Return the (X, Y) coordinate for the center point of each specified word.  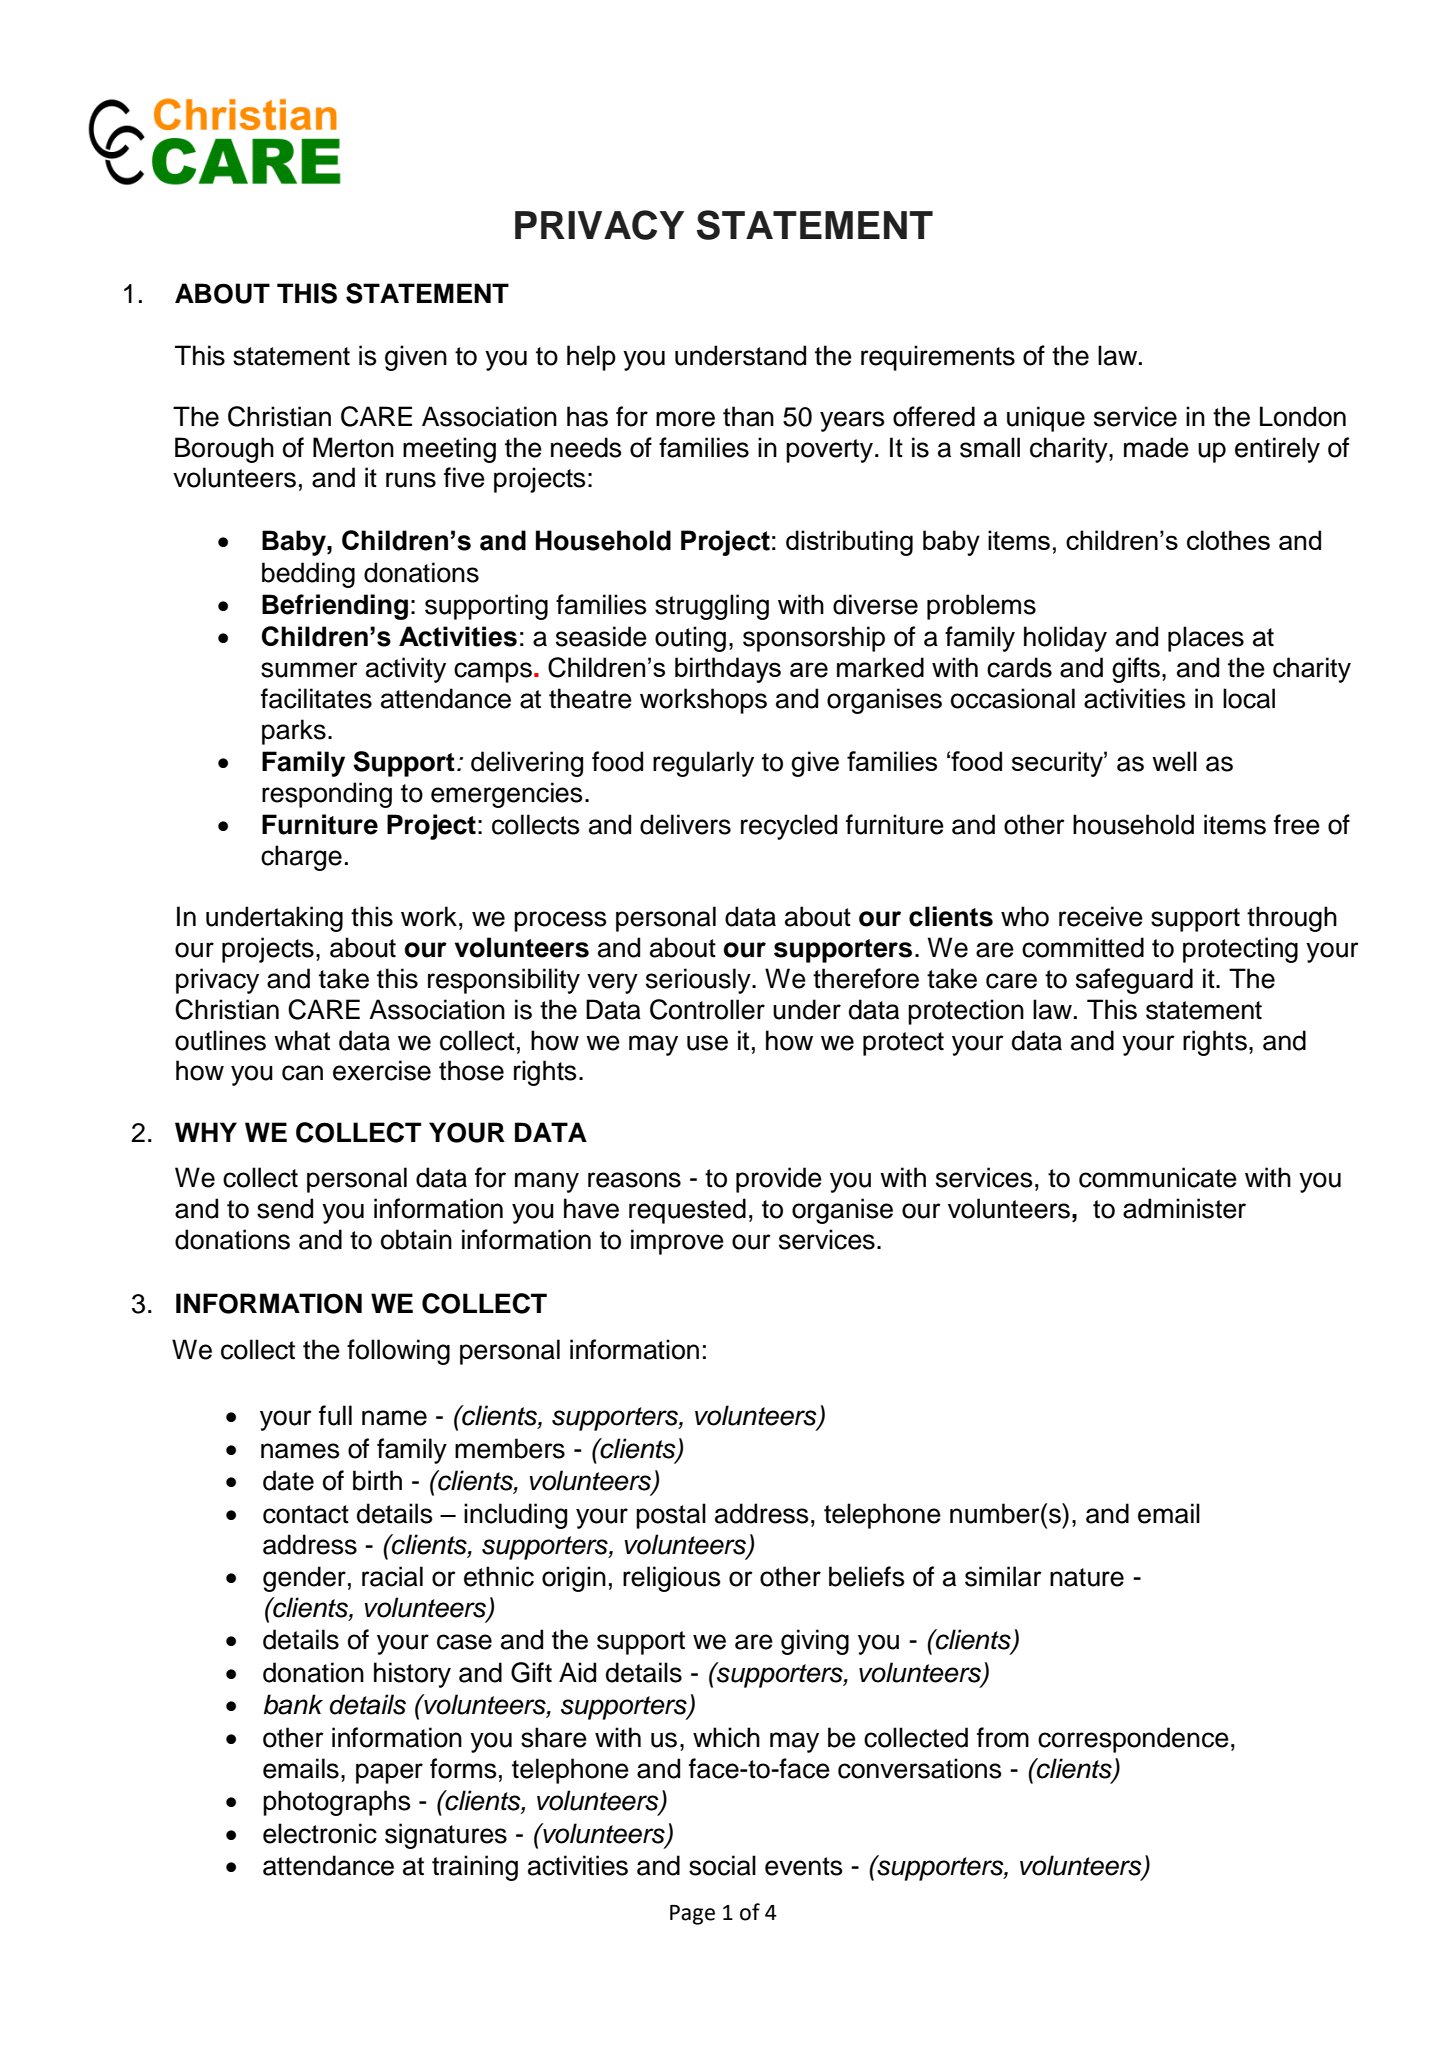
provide (779, 1180)
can (302, 1073)
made (1156, 447)
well (1174, 761)
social (722, 1865)
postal (671, 1516)
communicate (1158, 1177)
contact (306, 1514)
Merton (353, 447)
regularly (703, 764)
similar (1003, 1576)
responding (327, 795)
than (748, 416)
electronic (320, 1833)
